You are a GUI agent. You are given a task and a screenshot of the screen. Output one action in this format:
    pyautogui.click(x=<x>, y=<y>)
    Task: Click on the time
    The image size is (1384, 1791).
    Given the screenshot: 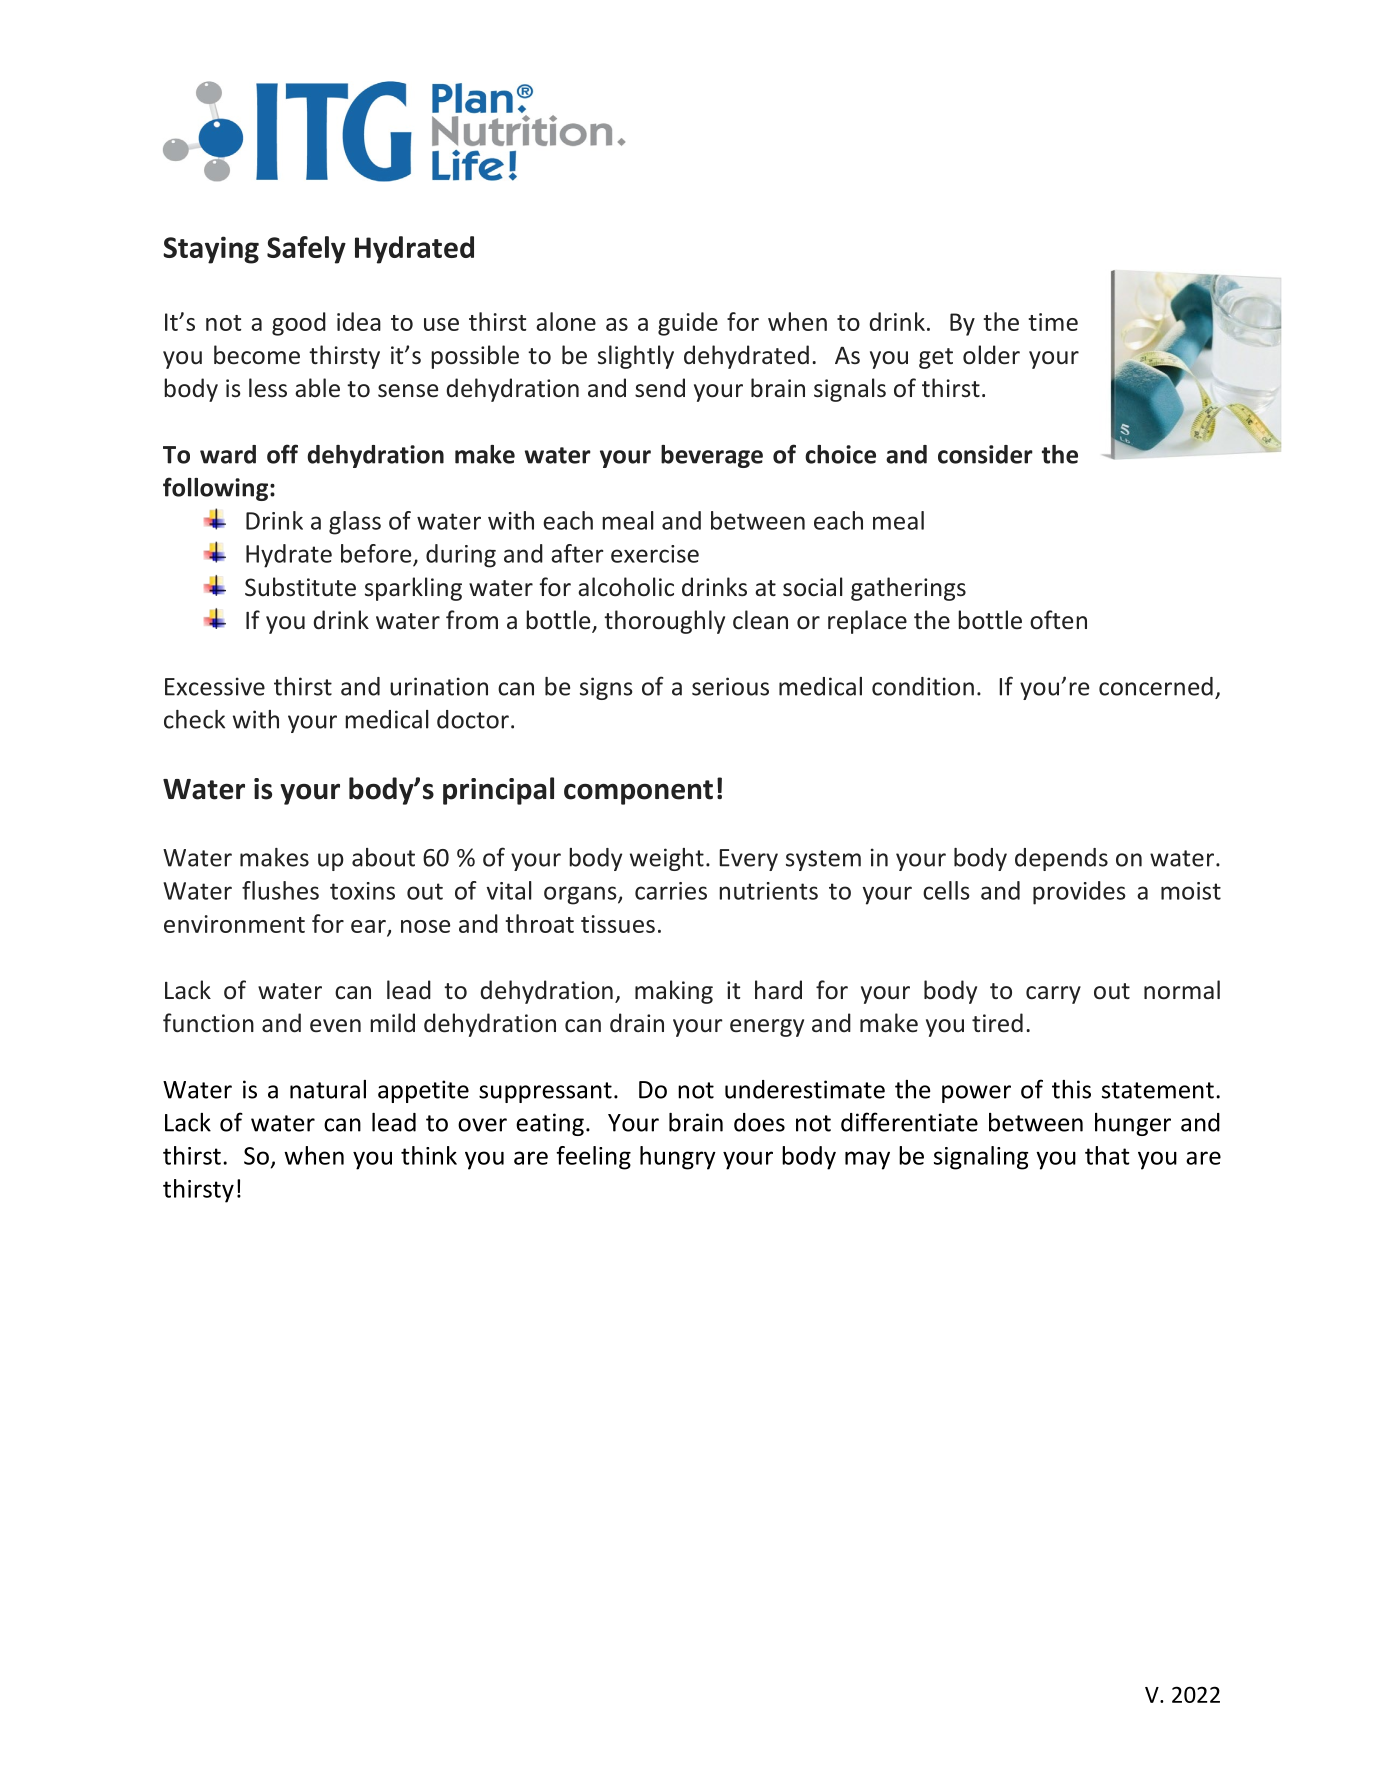 What is the action you would take?
    pyautogui.click(x=1053, y=322)
